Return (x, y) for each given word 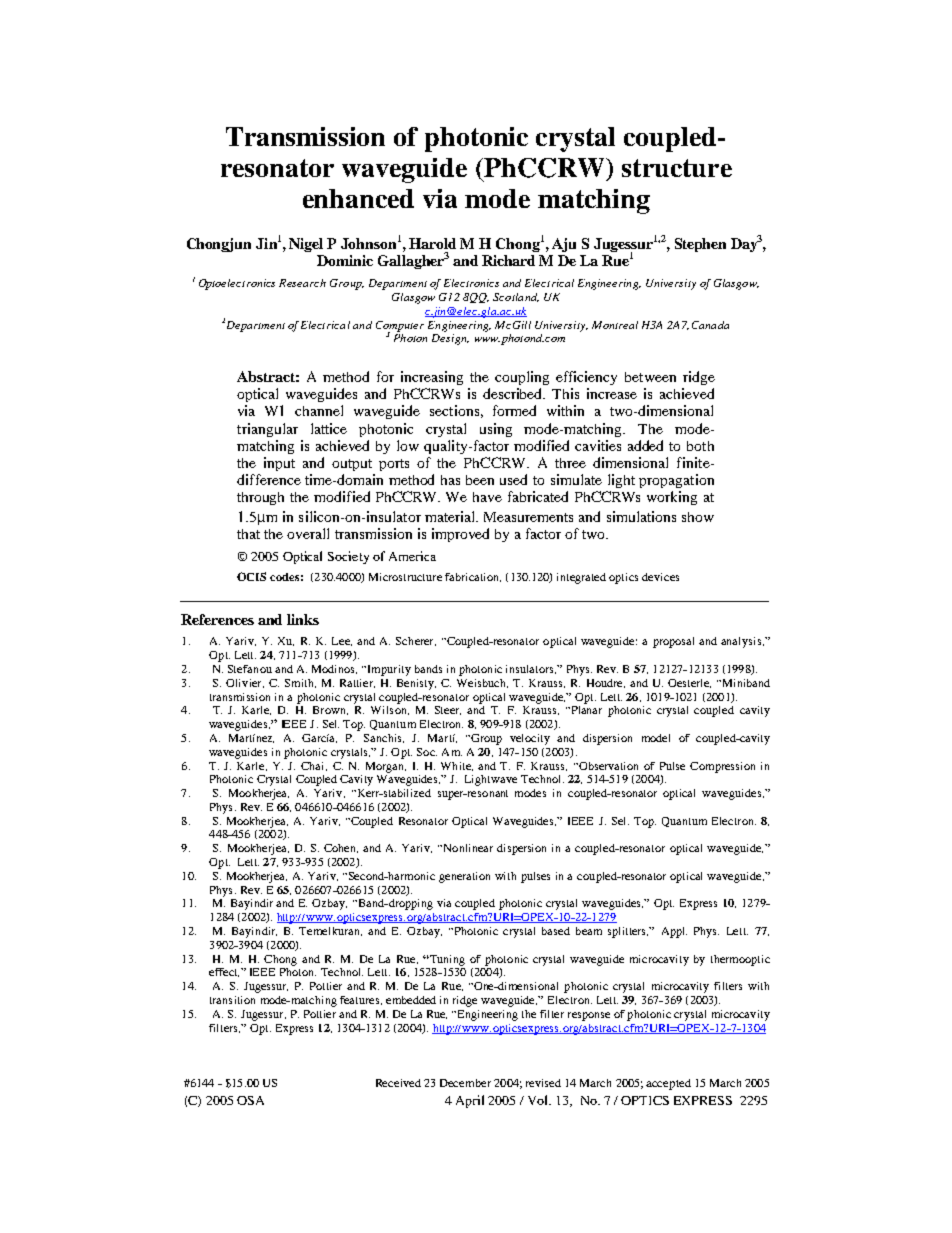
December (465, 1083)
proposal (673, 642)
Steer (448, 710)
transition (232, 1000)
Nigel (306, 245)
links (303, 619)
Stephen (700, 245)
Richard (508, 260)
